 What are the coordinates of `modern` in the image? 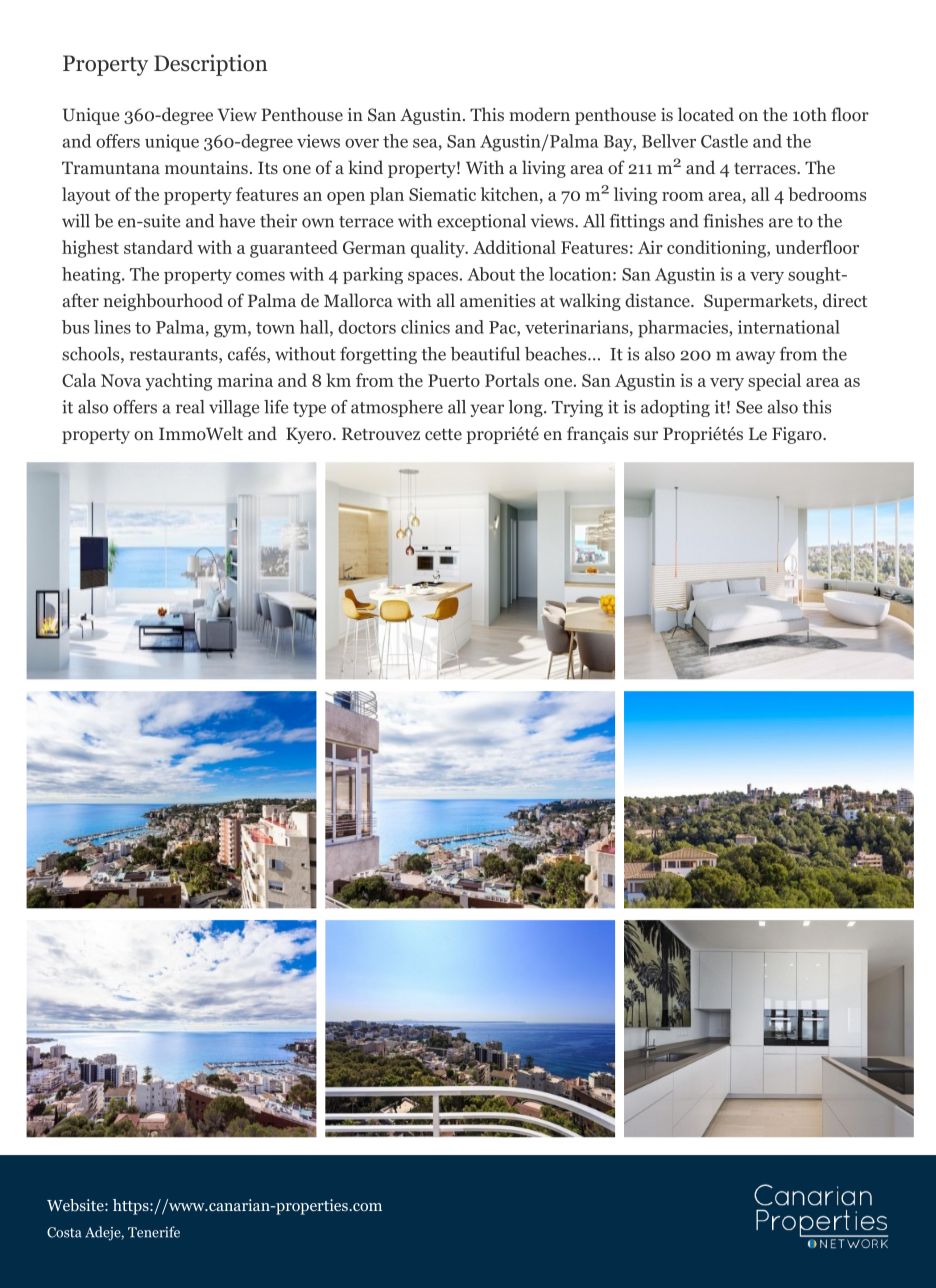 It's located at (540, 114).
